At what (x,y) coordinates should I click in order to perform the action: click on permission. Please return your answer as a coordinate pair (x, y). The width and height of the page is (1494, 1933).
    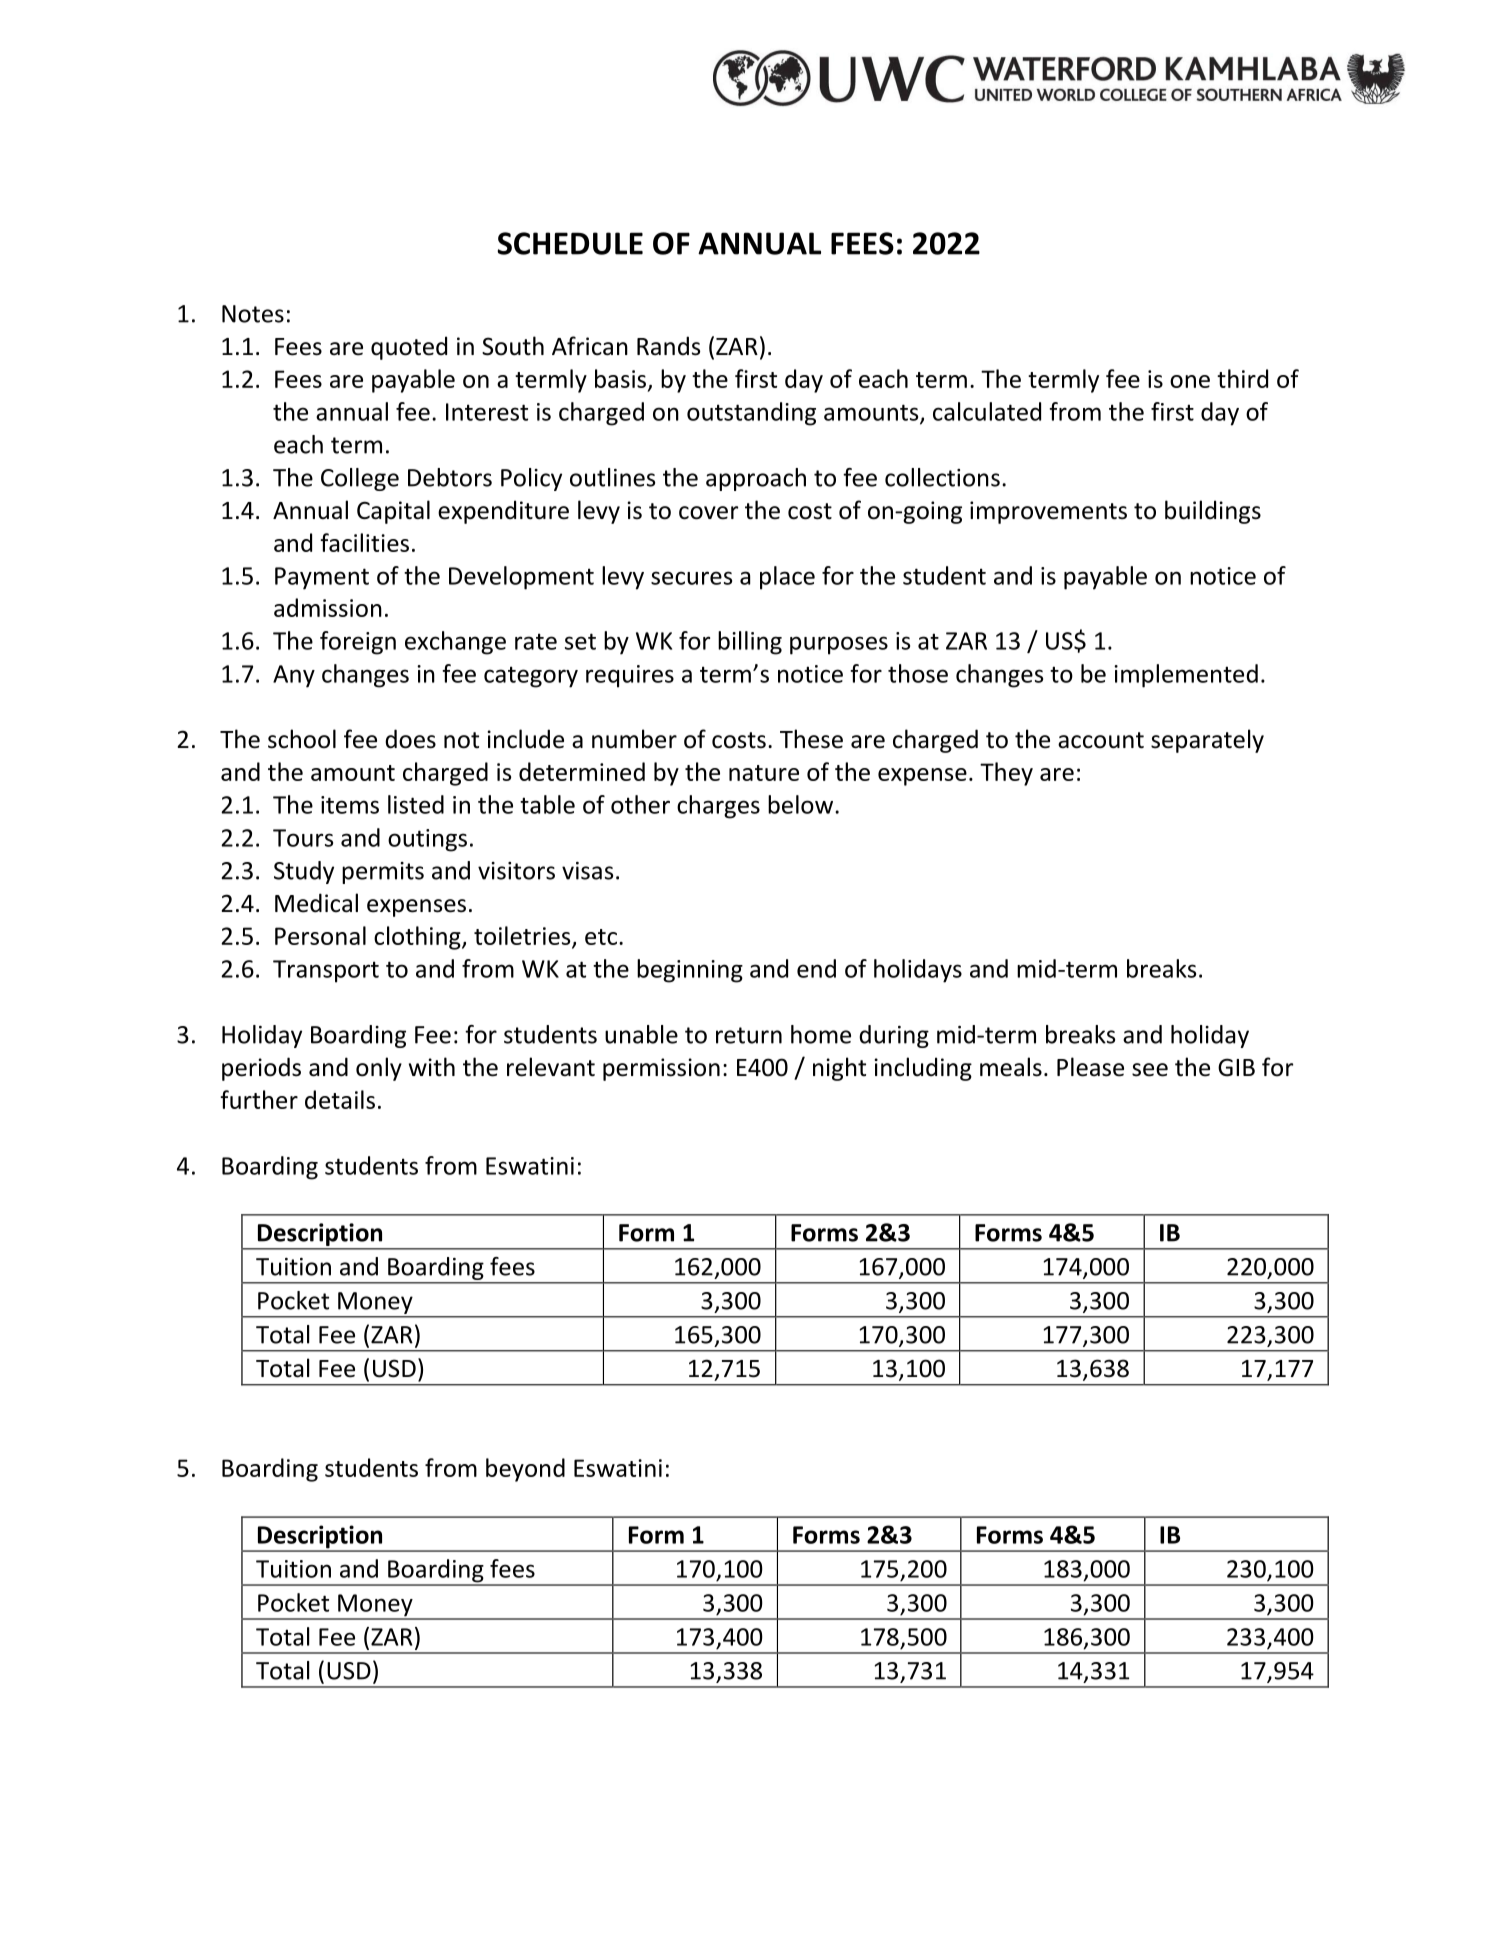
    Looking at the image, I should click on (661, 1069).
